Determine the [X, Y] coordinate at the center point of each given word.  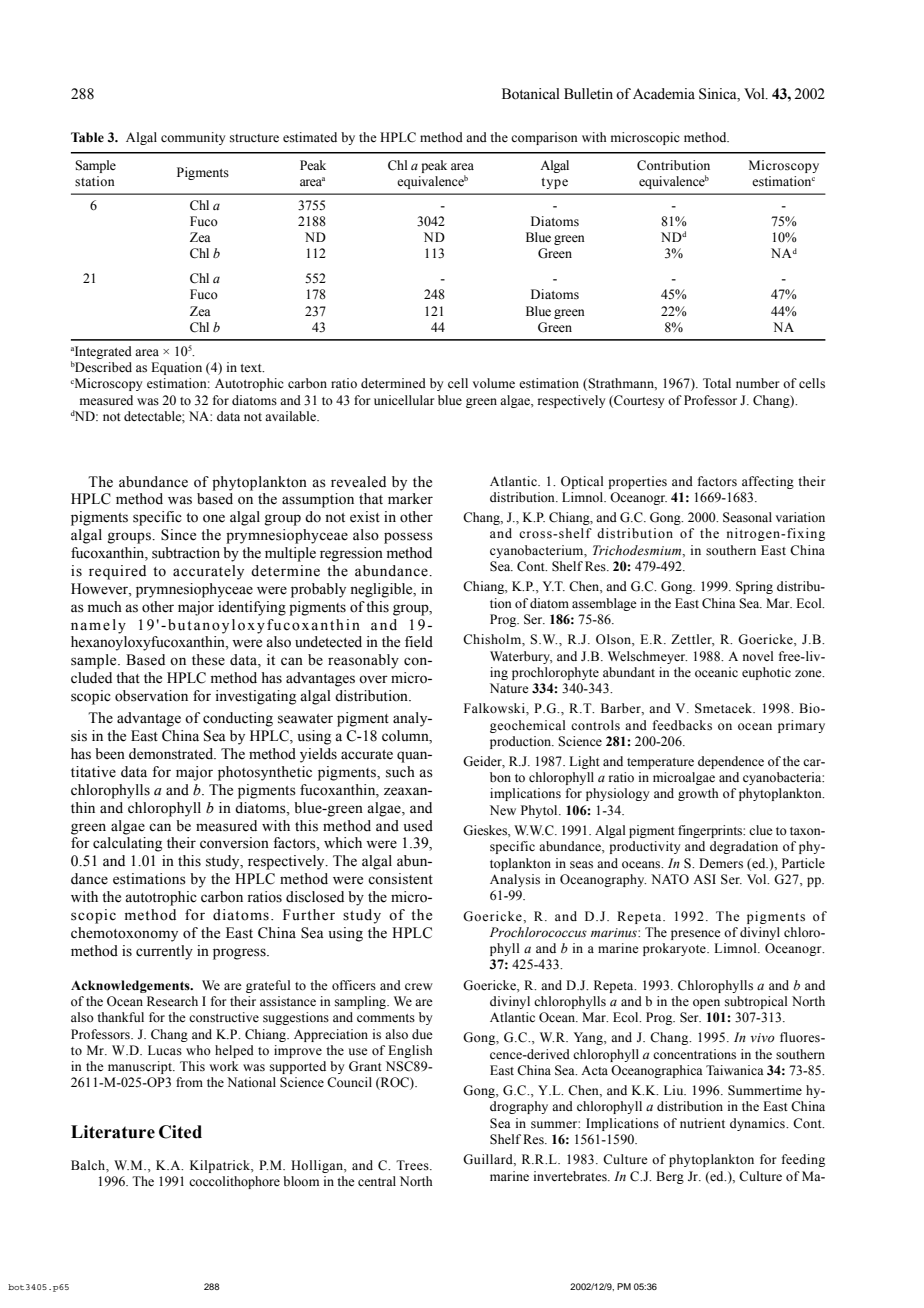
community [193, 138]
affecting [768, 482]
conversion [234, 843]
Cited [180, 1132]
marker [410, 499]
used [418, 826]
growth [698, 794]
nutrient [702, 1123]
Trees [413, 1165]
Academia [664, 94]
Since [178, 535]
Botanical [531, 94]
